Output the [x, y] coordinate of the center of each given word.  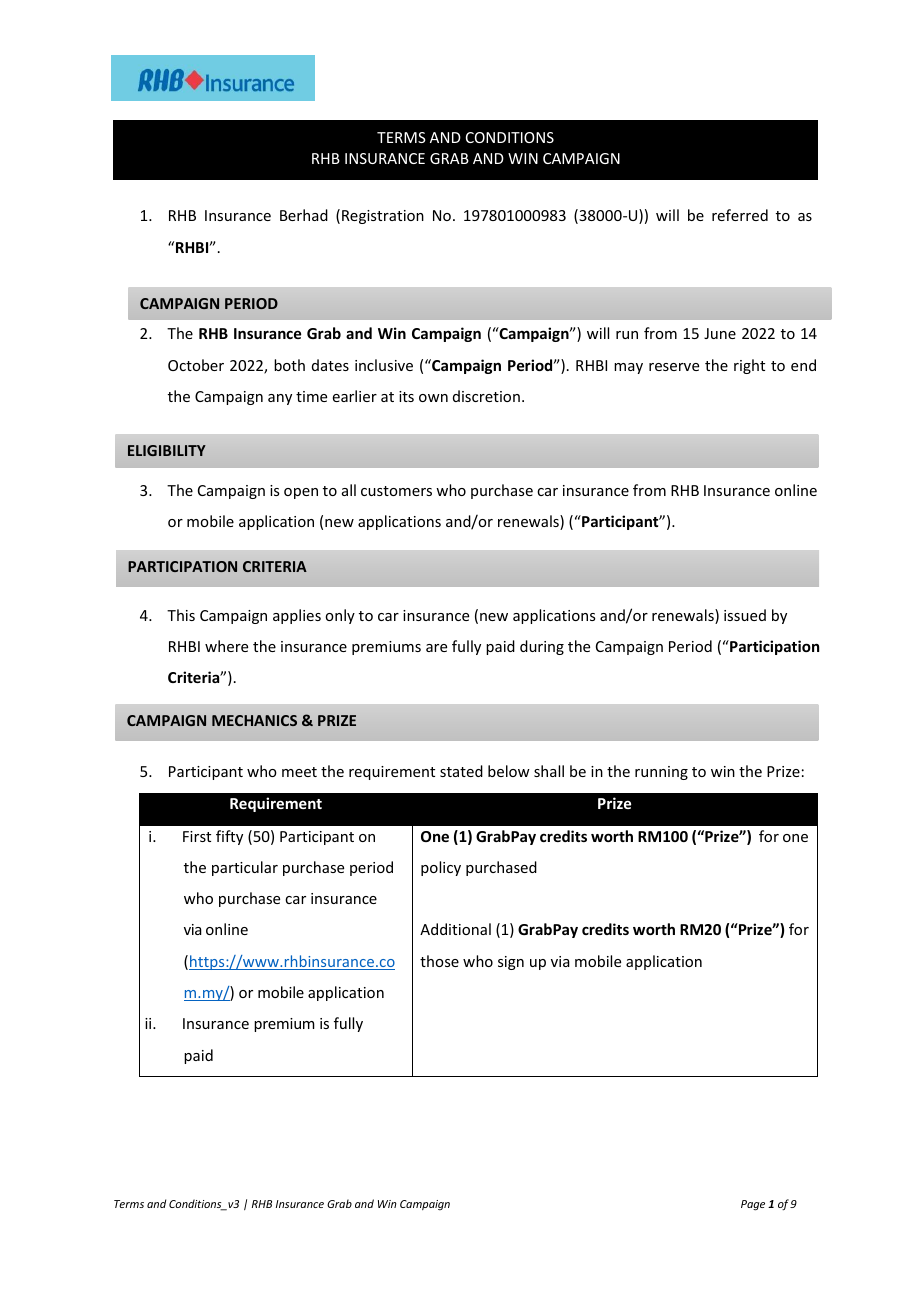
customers [396, 491]
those [439, 961]
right [749, 366]
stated [461, 771]
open [301, 493]
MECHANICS [254, 720]
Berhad [304, 215]
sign [511, 963]
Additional [455, 929]
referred [740, 215]
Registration [383, 217]
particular [245, 868]
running [661, 773]
